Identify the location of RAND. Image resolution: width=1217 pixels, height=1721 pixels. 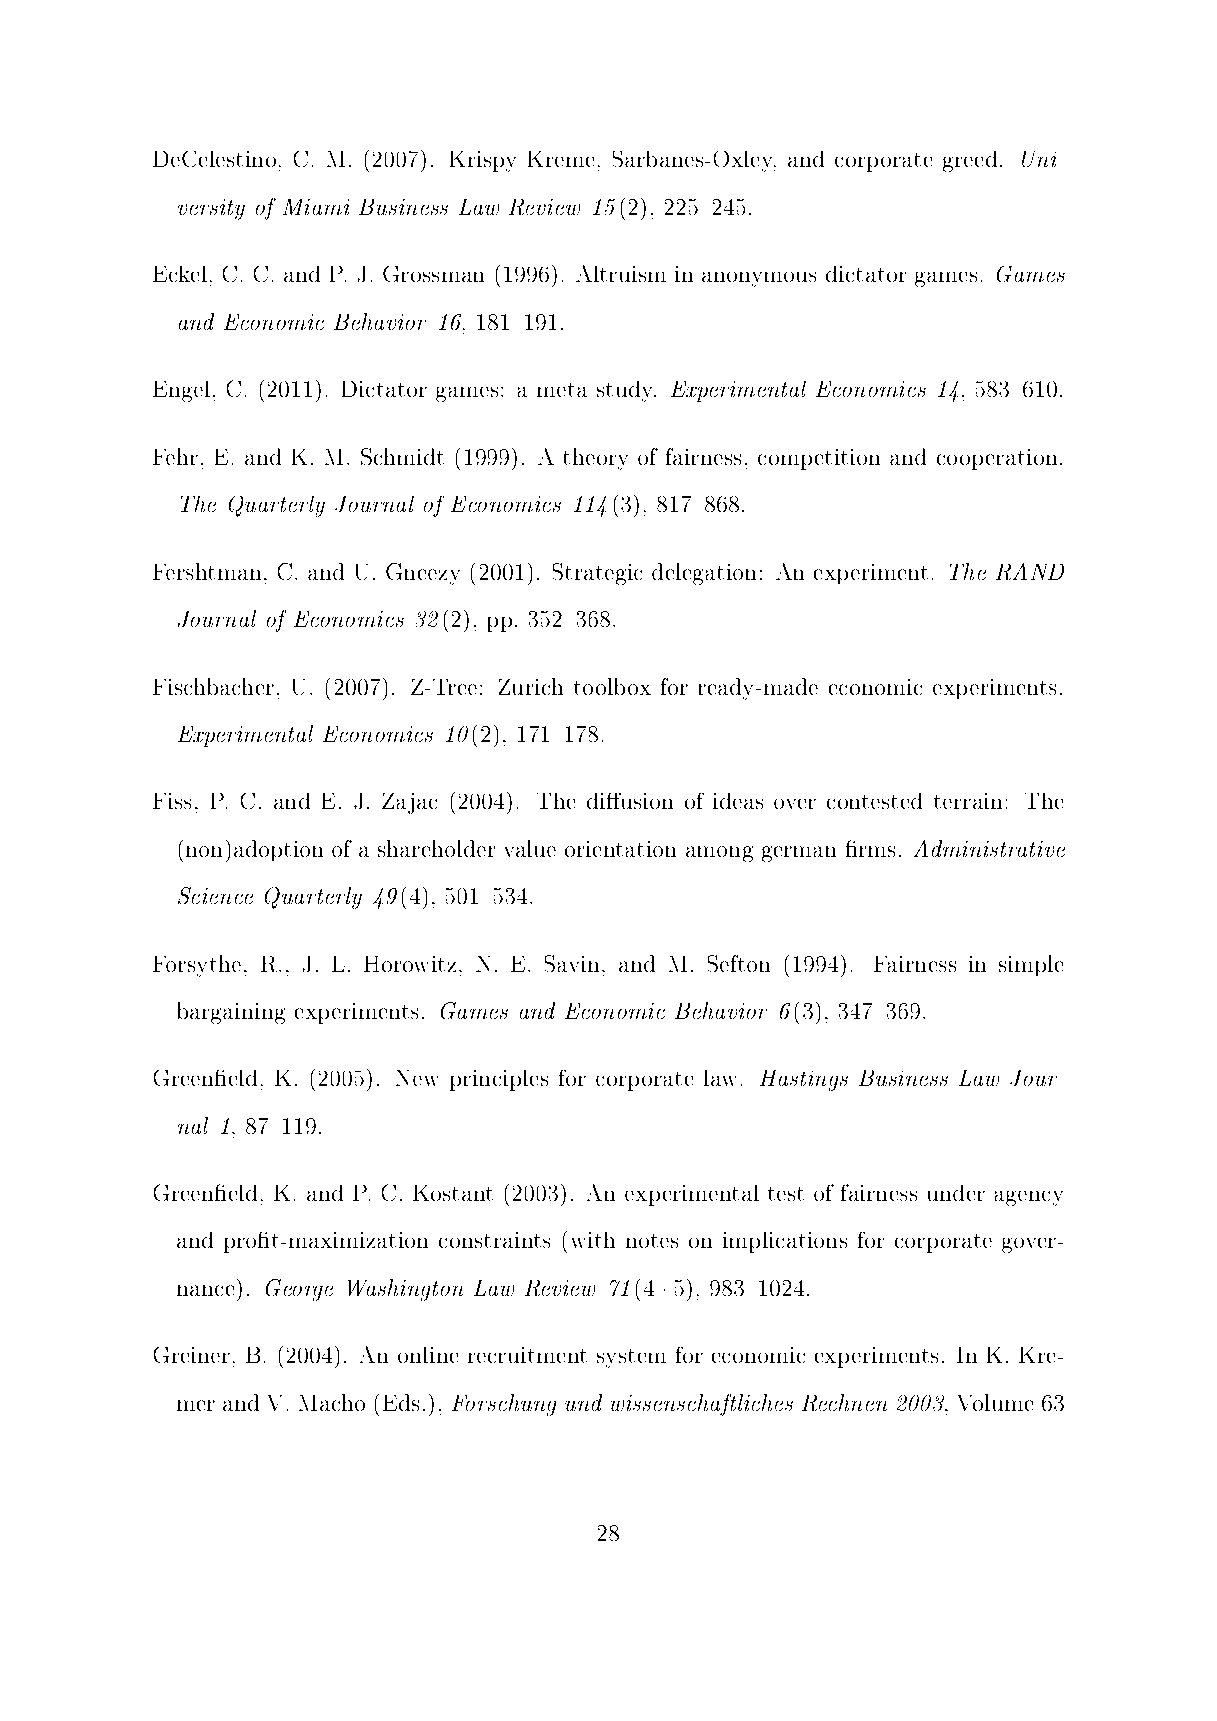
(1030, 571).
